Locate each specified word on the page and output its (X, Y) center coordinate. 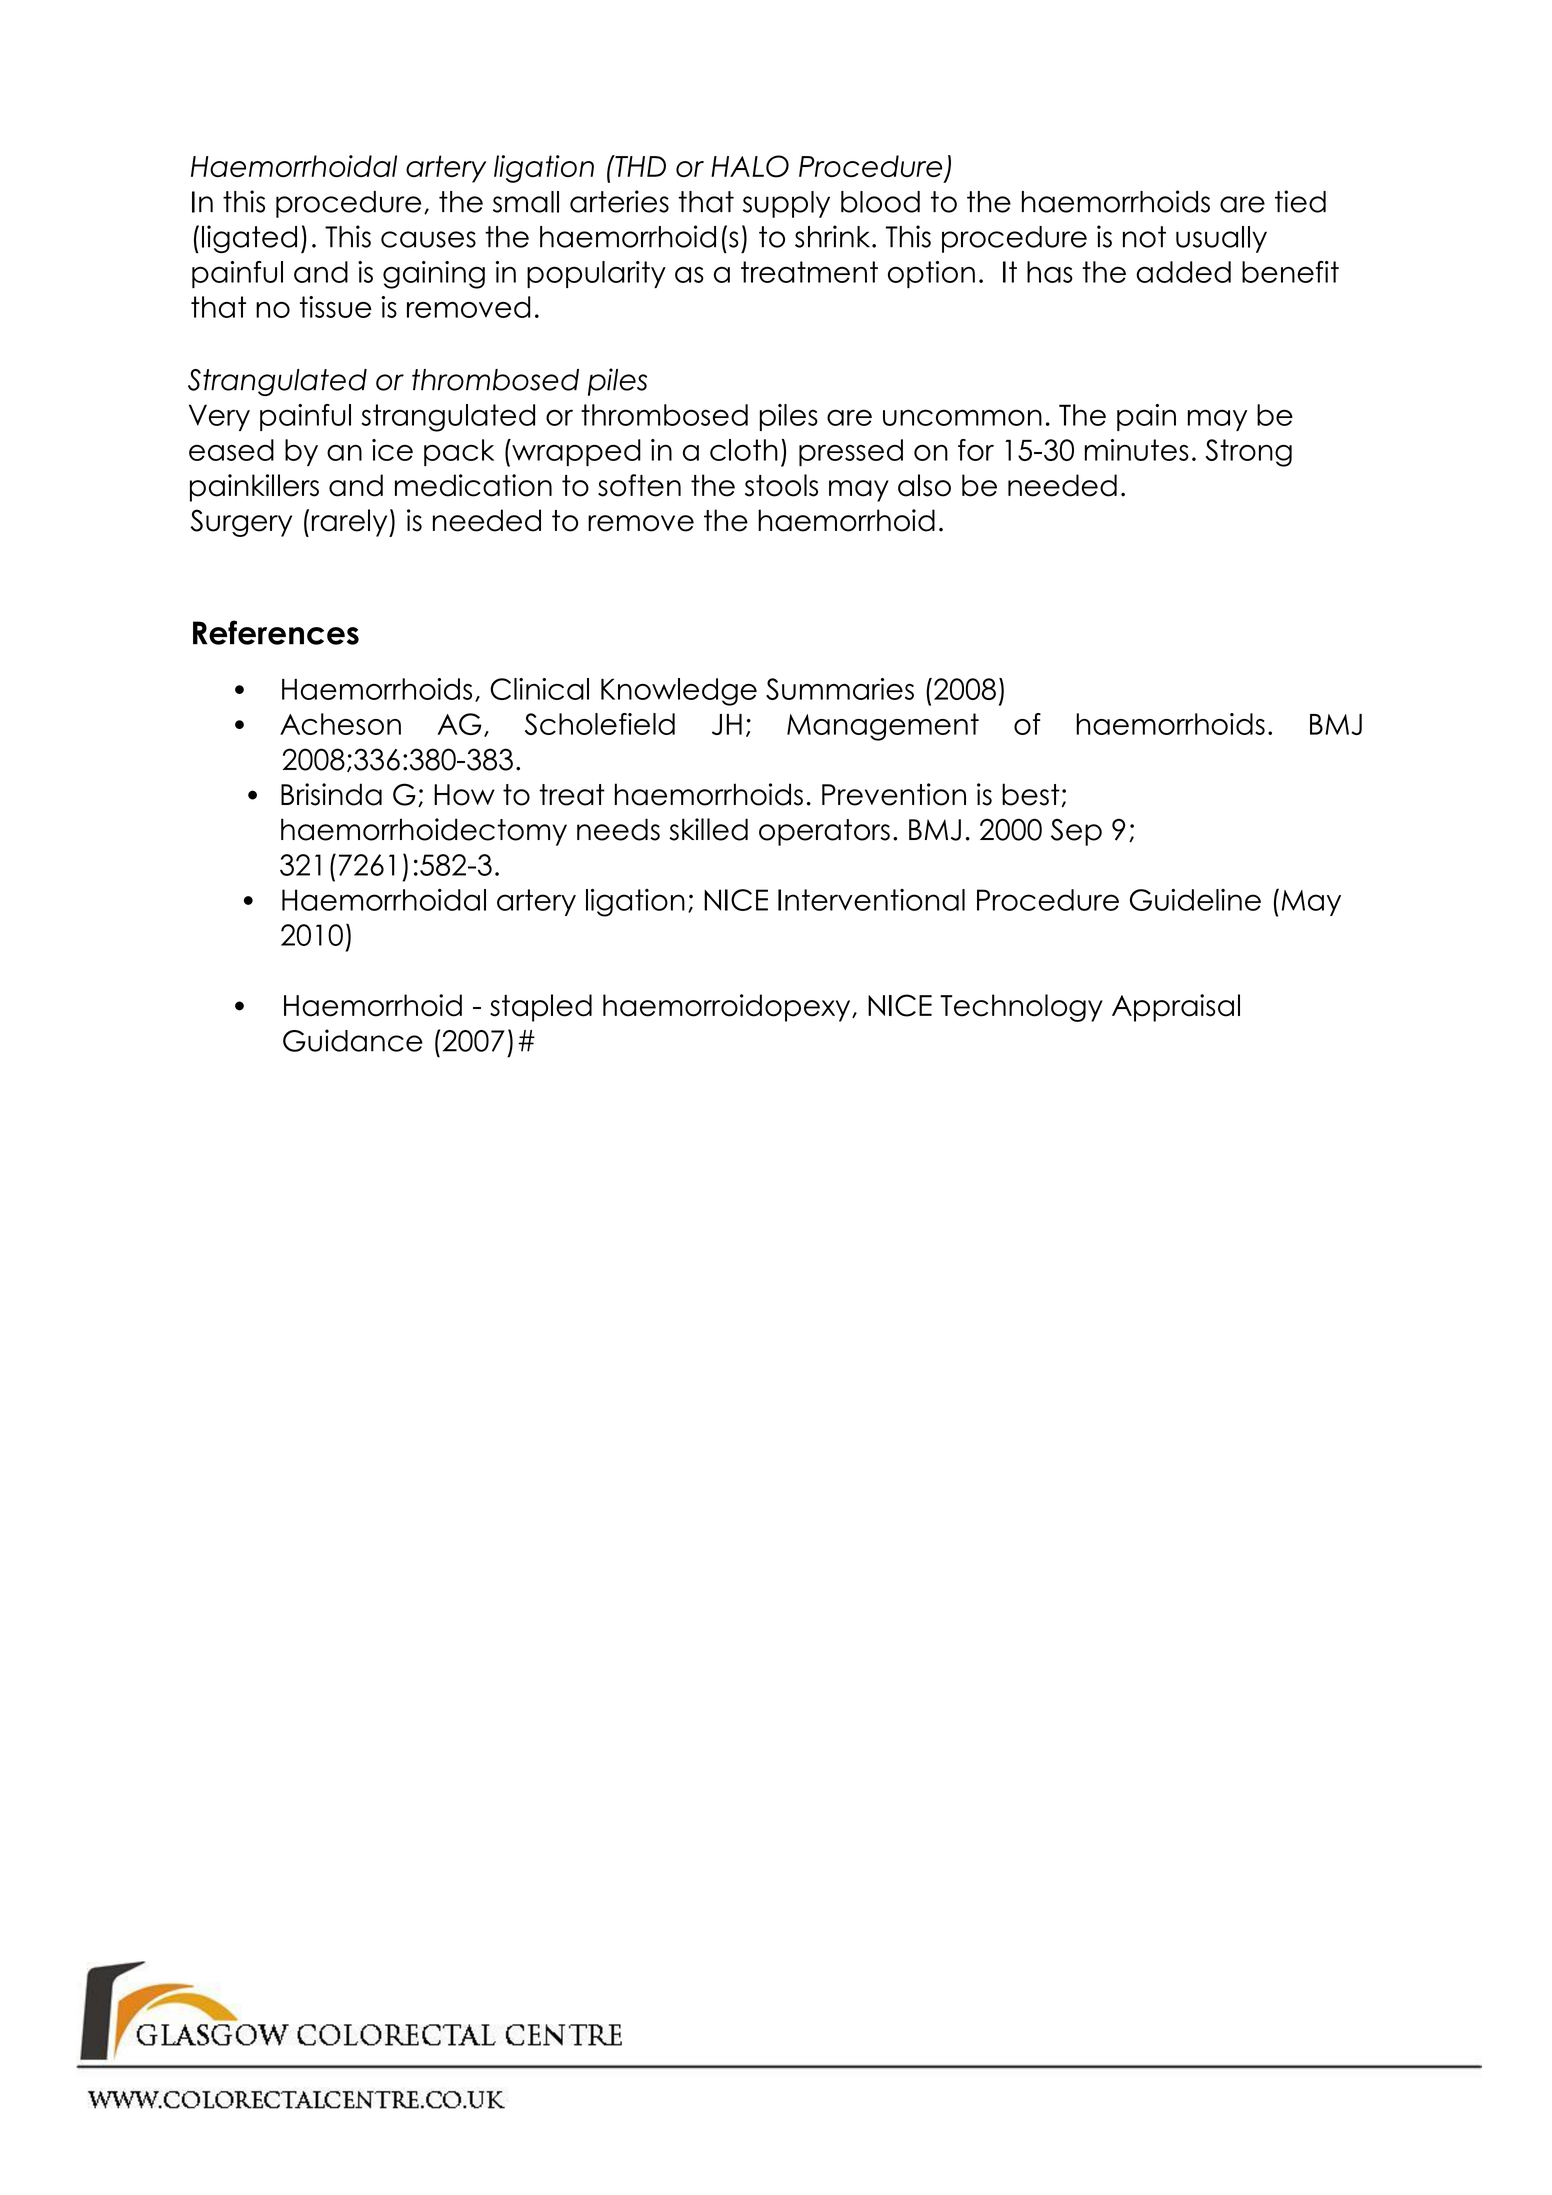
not (1144, 237)
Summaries (840, 689)
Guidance (353, 1040)
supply (786, 204)
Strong (1249, 453)
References (276, 632)
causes (428, 239)
